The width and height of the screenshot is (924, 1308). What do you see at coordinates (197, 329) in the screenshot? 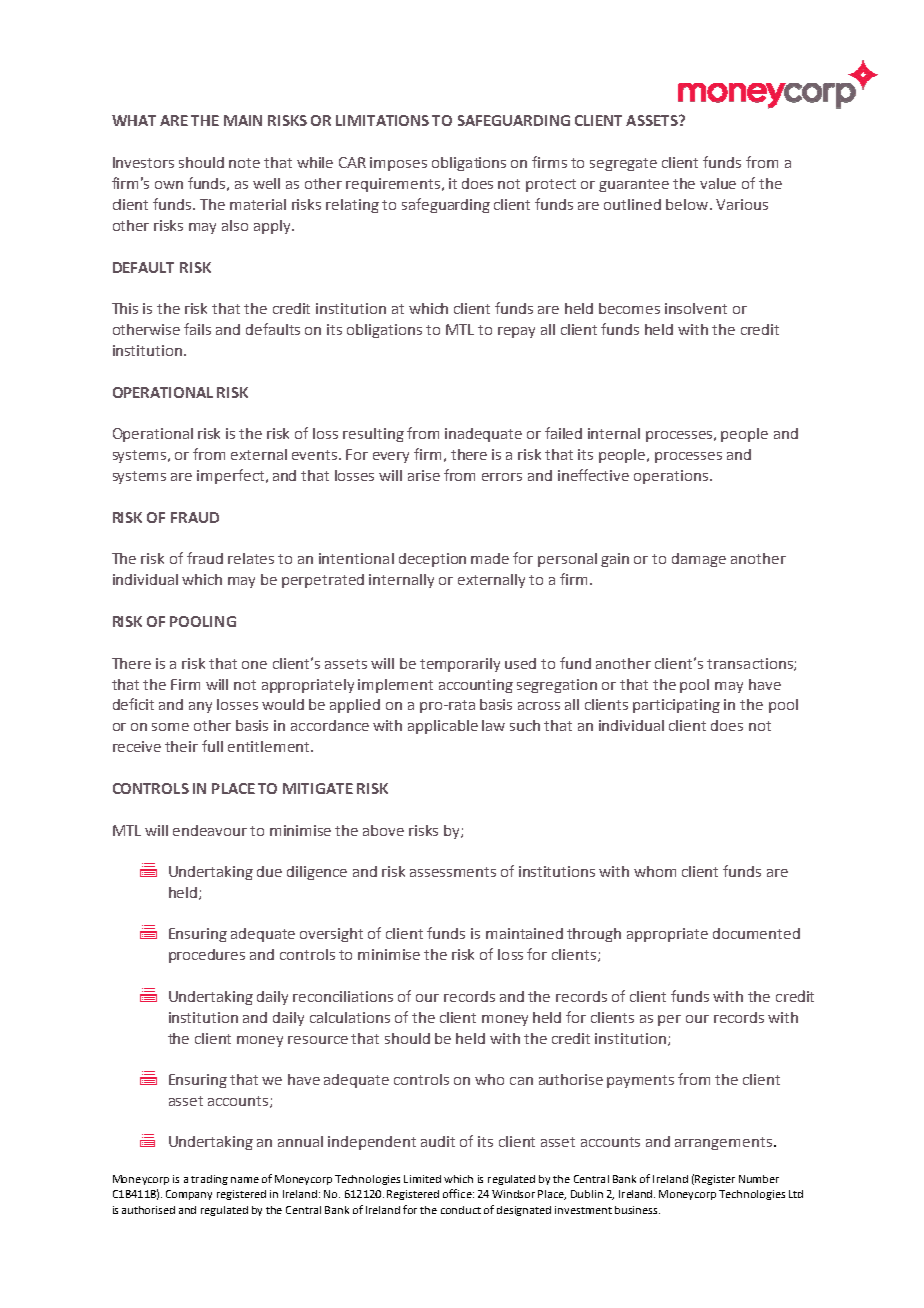
I see `fails` at bounding box center [197, 329].
